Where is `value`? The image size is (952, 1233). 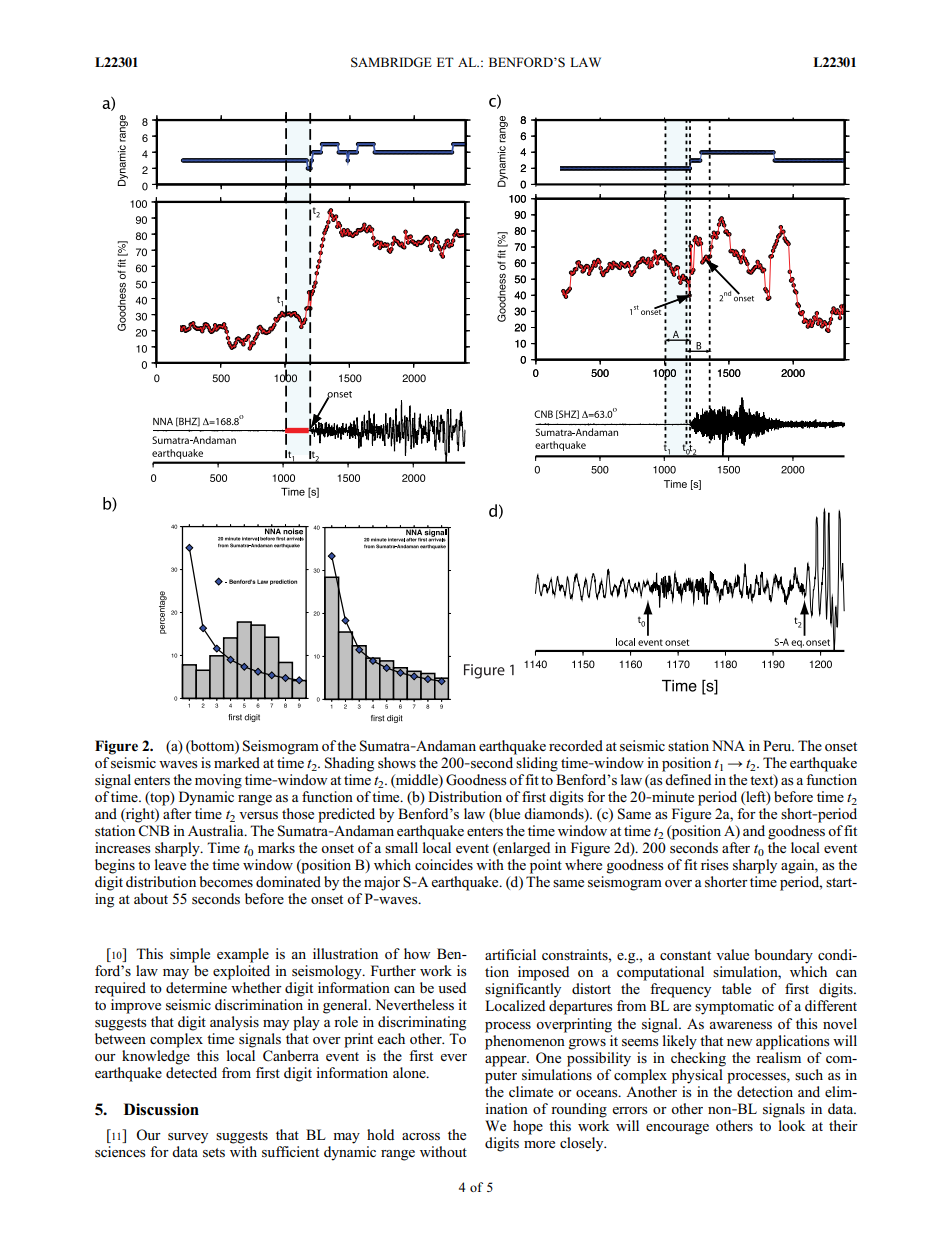 value is located at coordinates (732, 954).
